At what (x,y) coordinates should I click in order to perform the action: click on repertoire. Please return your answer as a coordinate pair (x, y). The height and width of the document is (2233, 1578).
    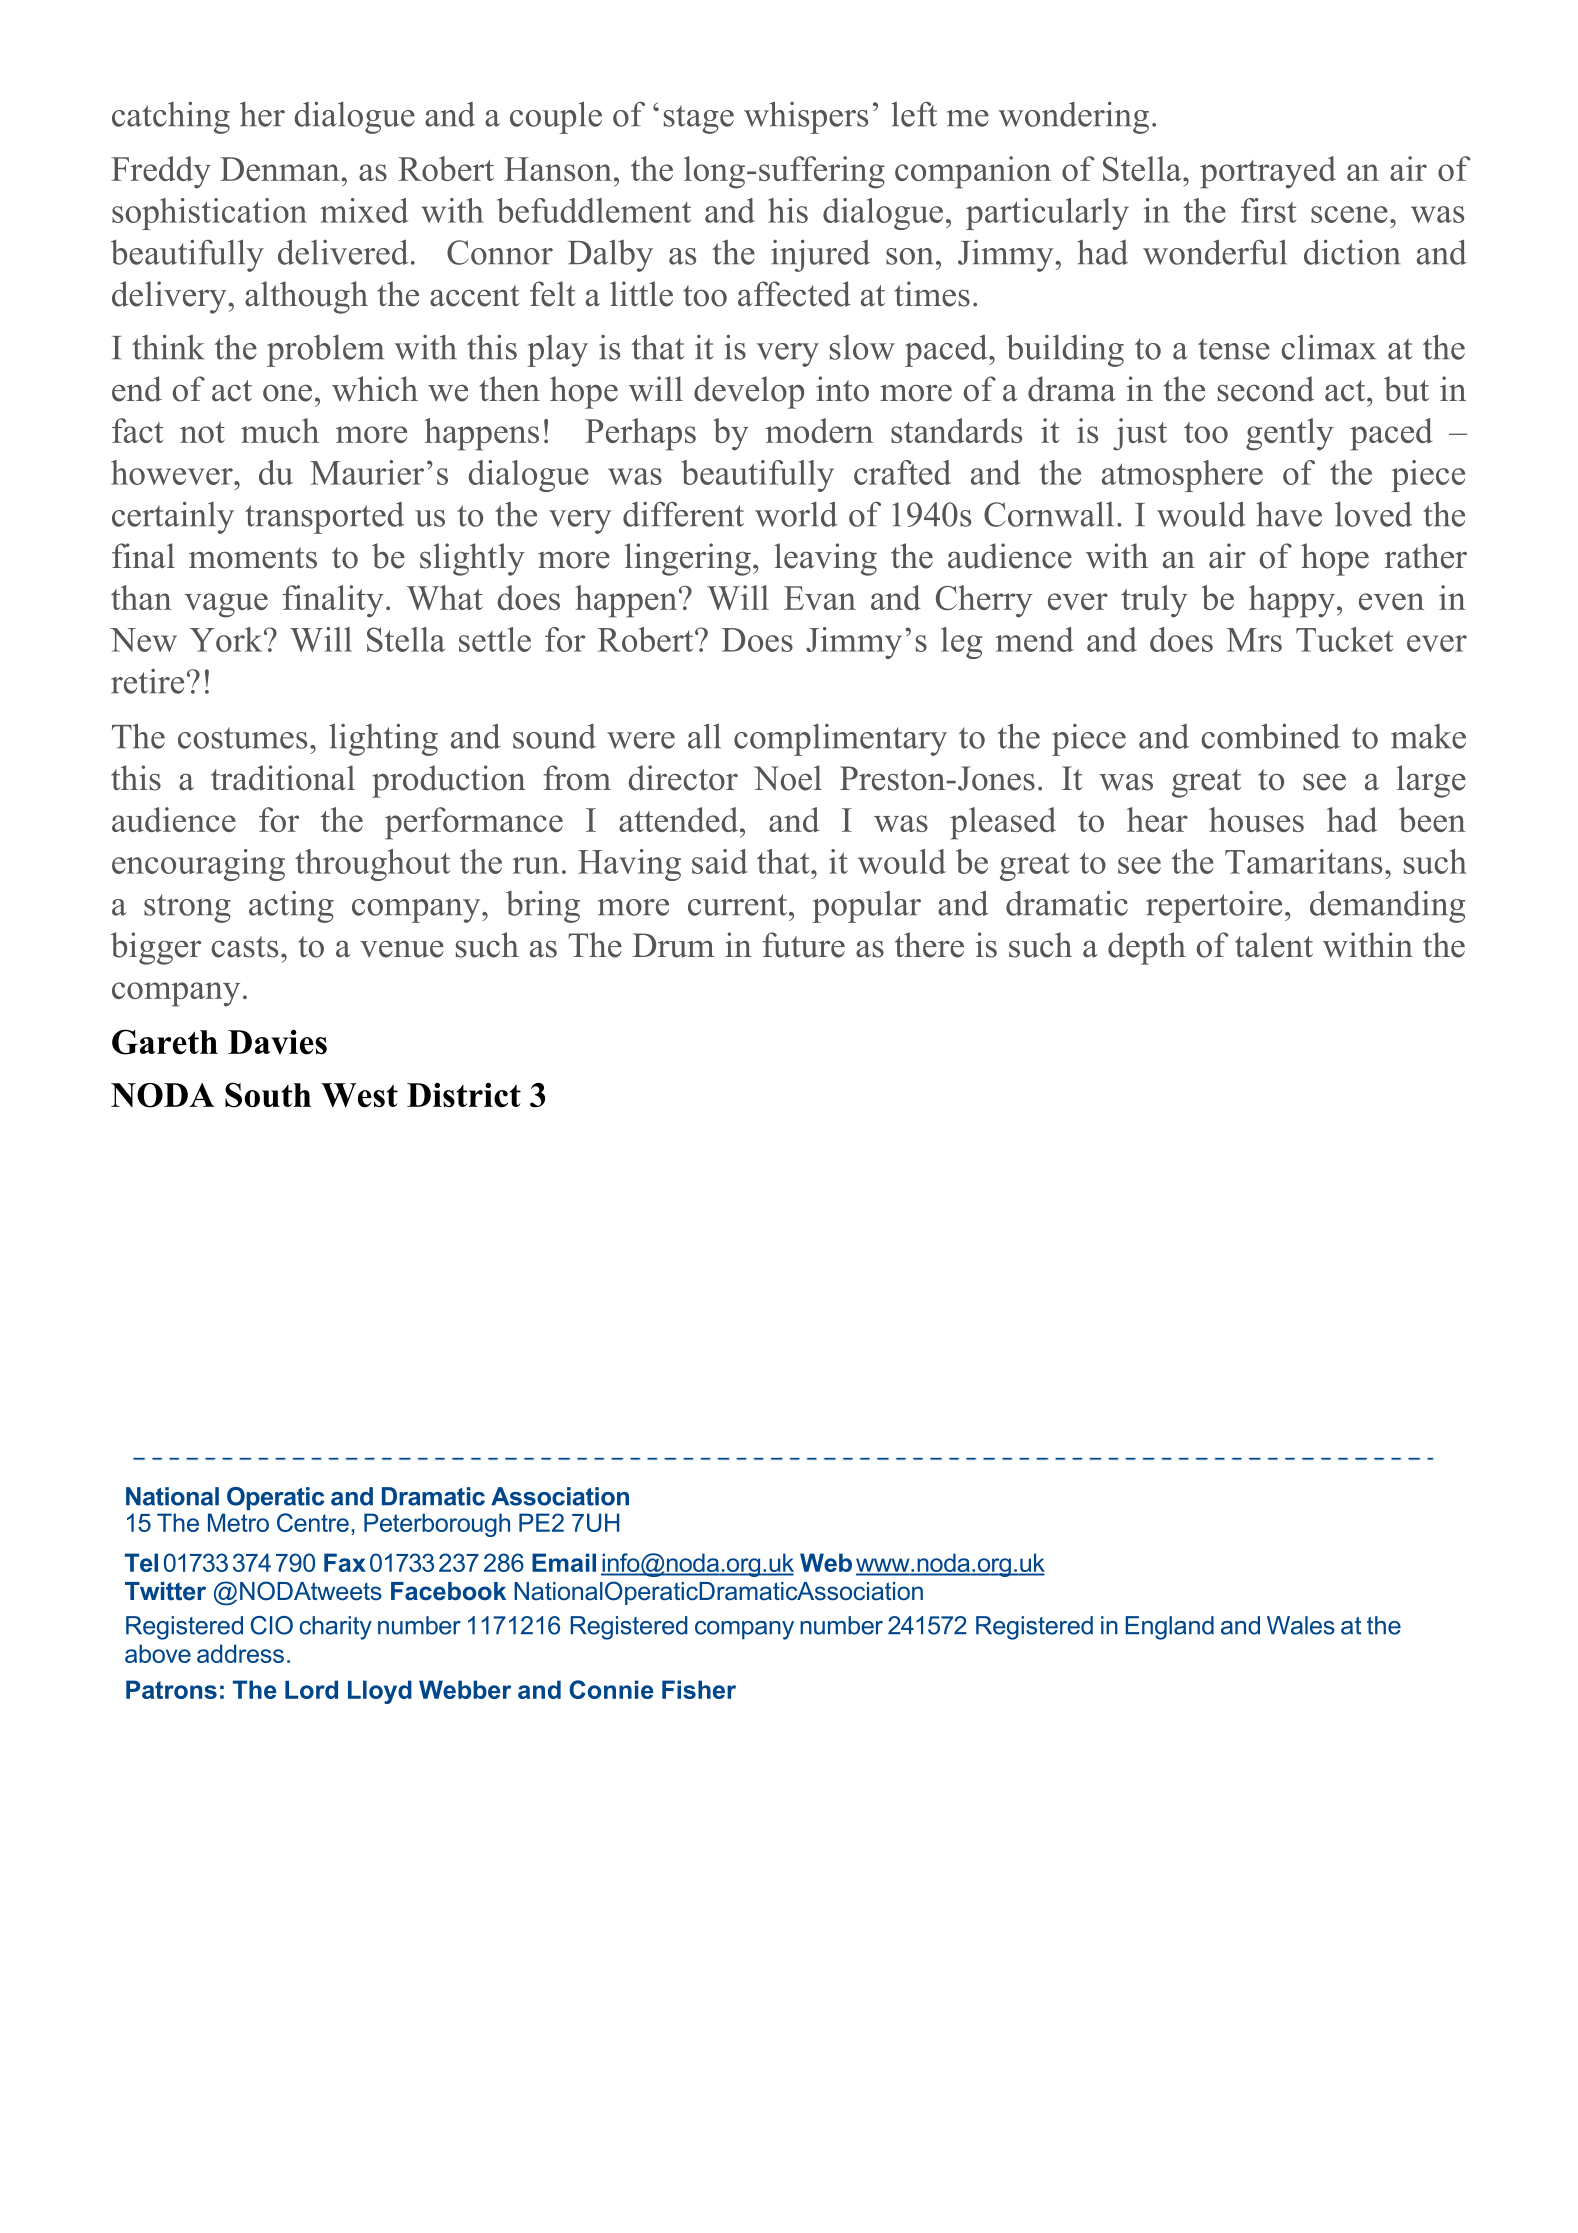
    Looking at the image, I should click on (1214, 907).
